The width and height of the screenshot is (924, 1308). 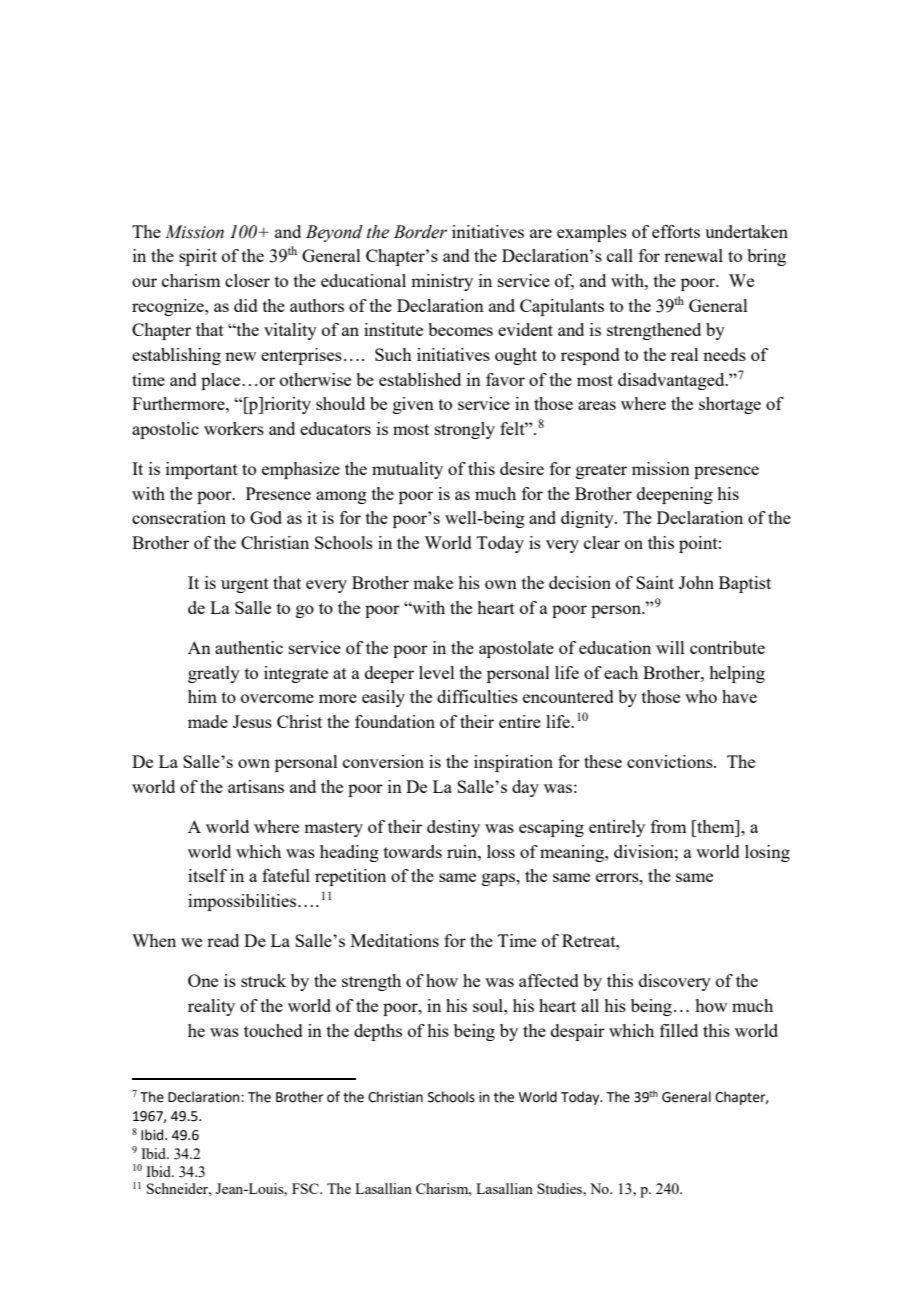 I want to click on renewal, so click(x=693, y=255).
